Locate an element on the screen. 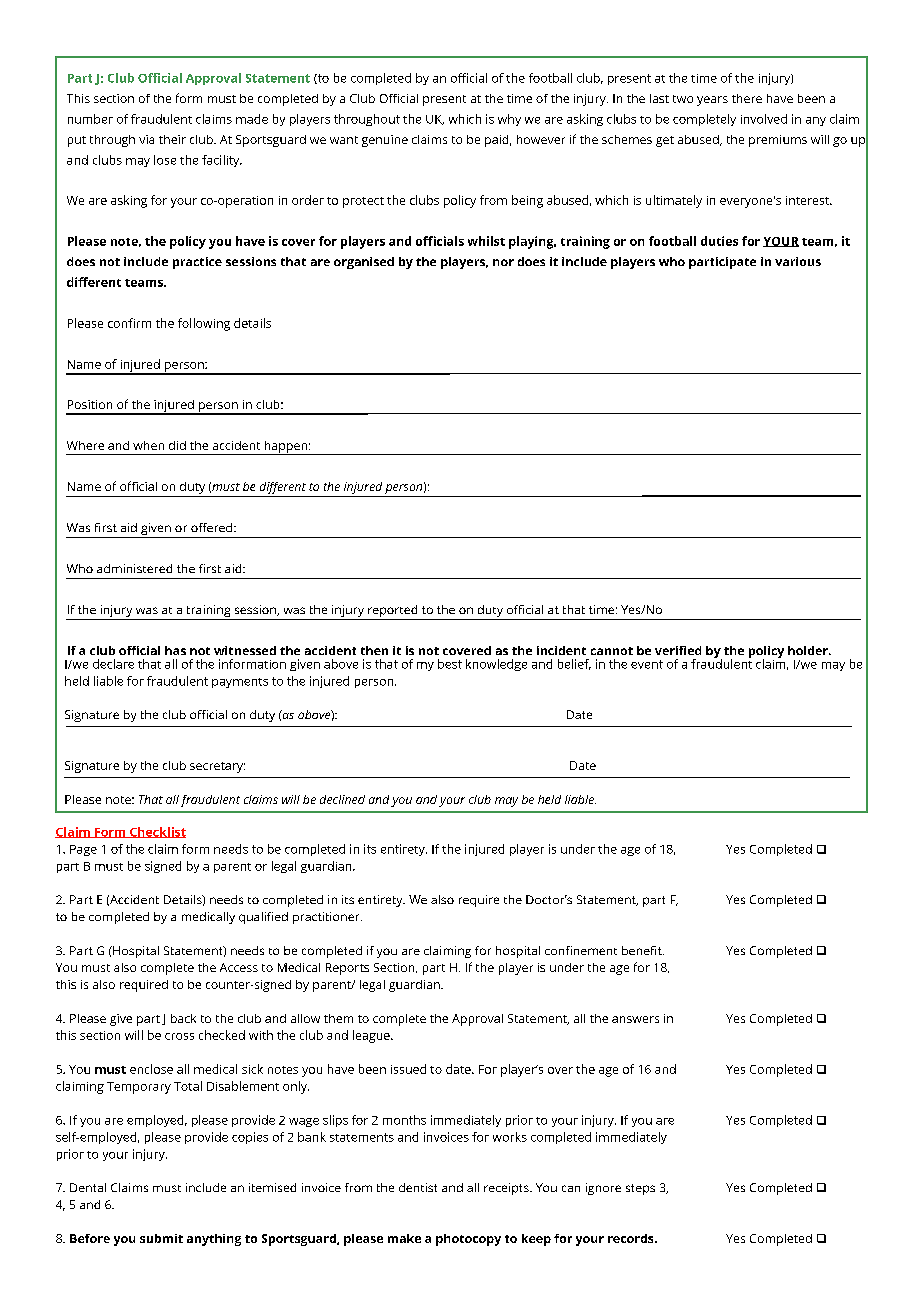  photocopy is located at coordinates (468, 1240).
